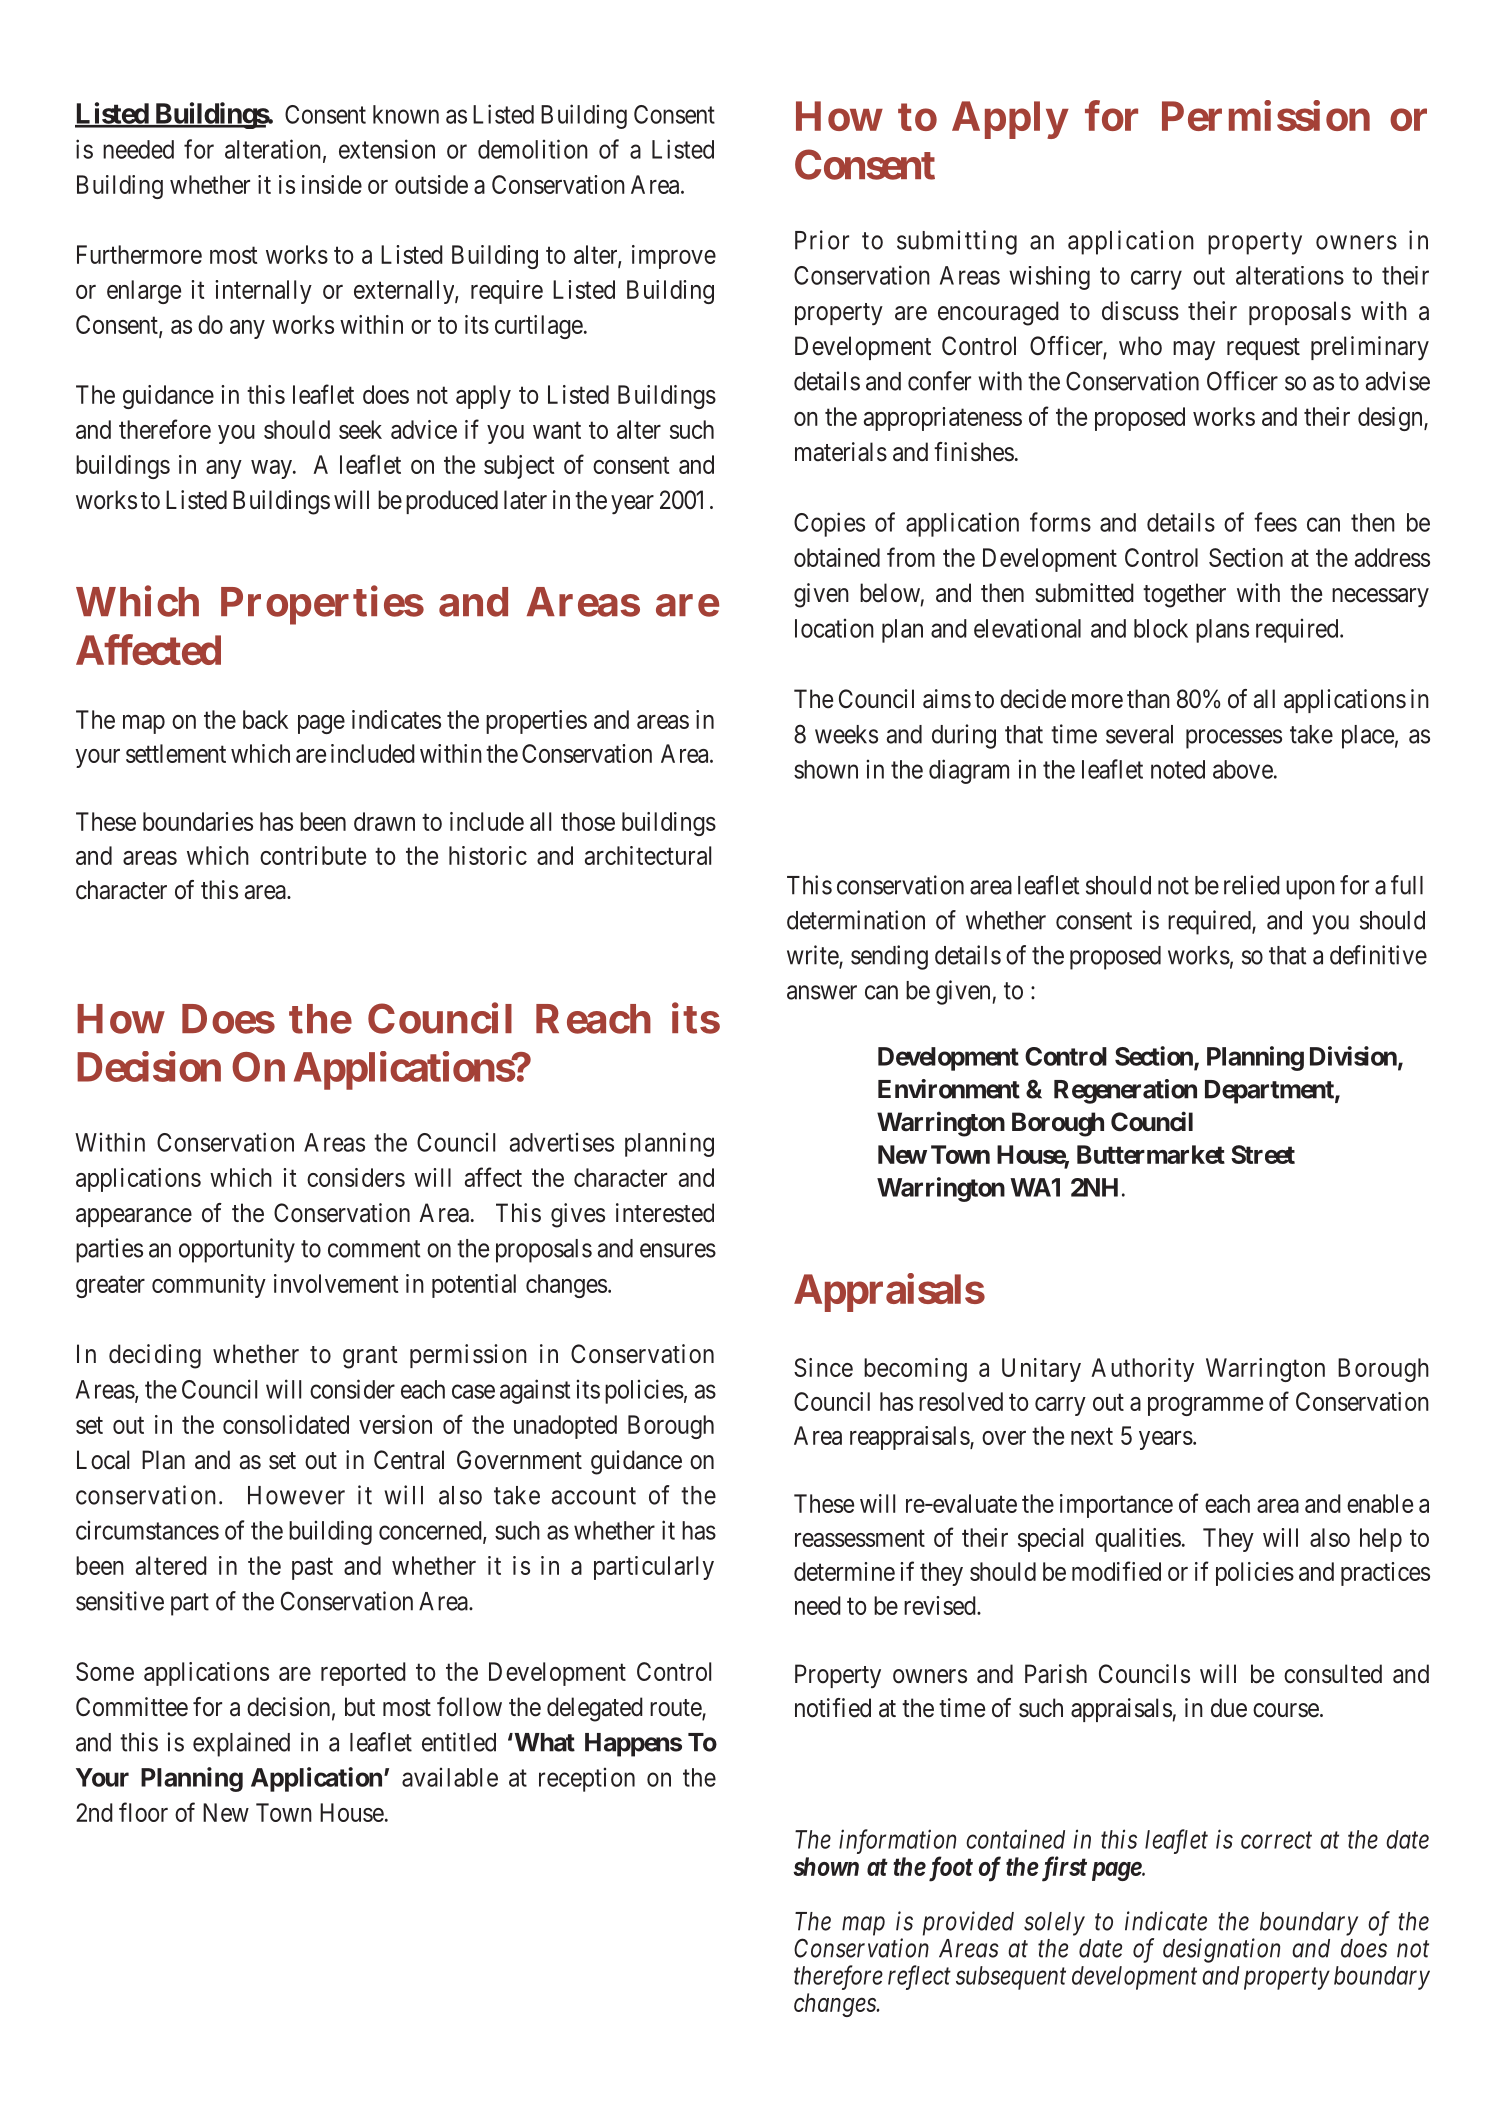 Image resolution: width=1500 pixels, height=2122 pixels. Describe the element at coordinates (1184, 595) in the document. I see `together` at that location.
